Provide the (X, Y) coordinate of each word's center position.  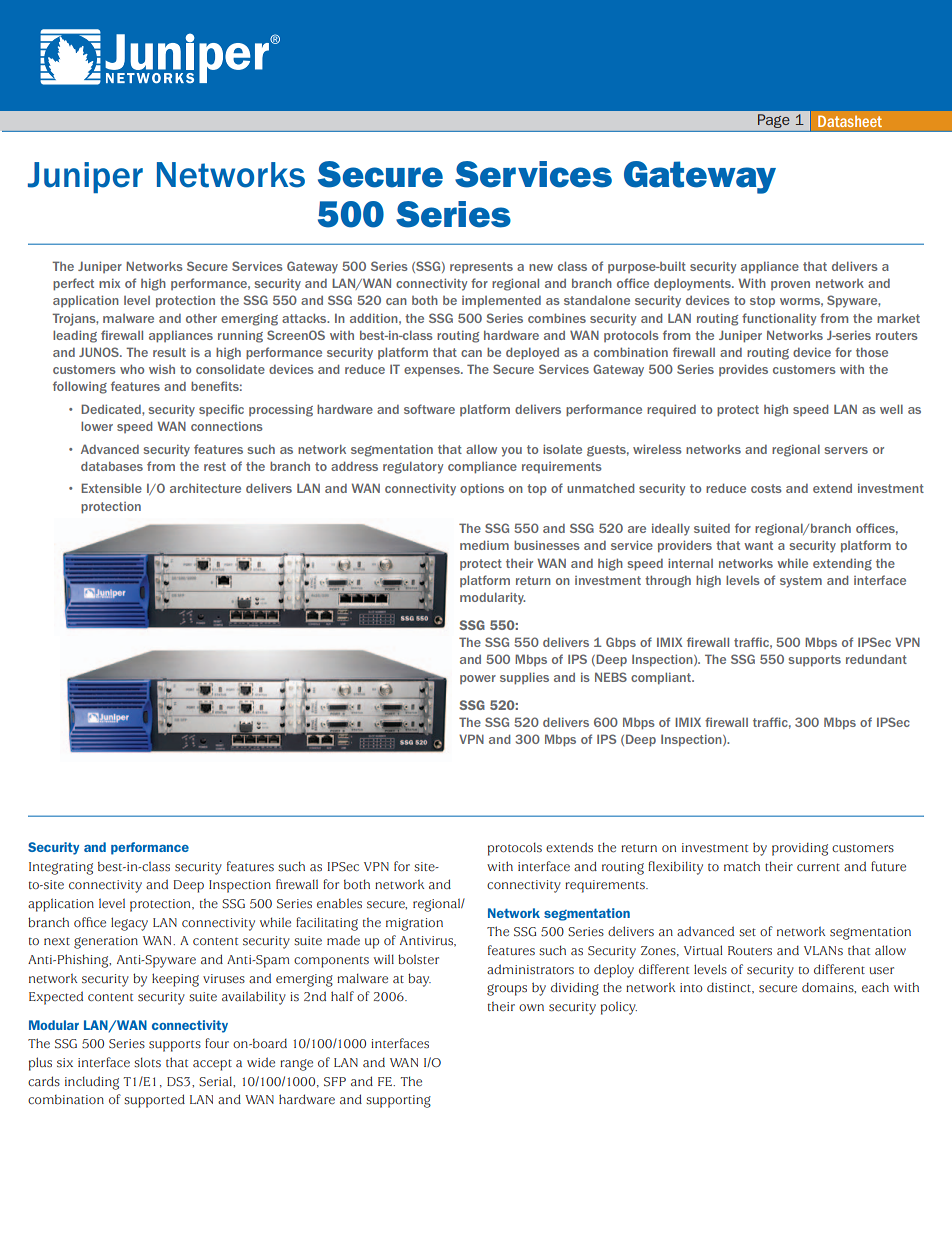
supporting (398, 1101)
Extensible (111, 488)
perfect (73, 284)
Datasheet (850, 121)
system (801, 582)
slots (147, 1062)
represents (481, 267)
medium (484, 545)
